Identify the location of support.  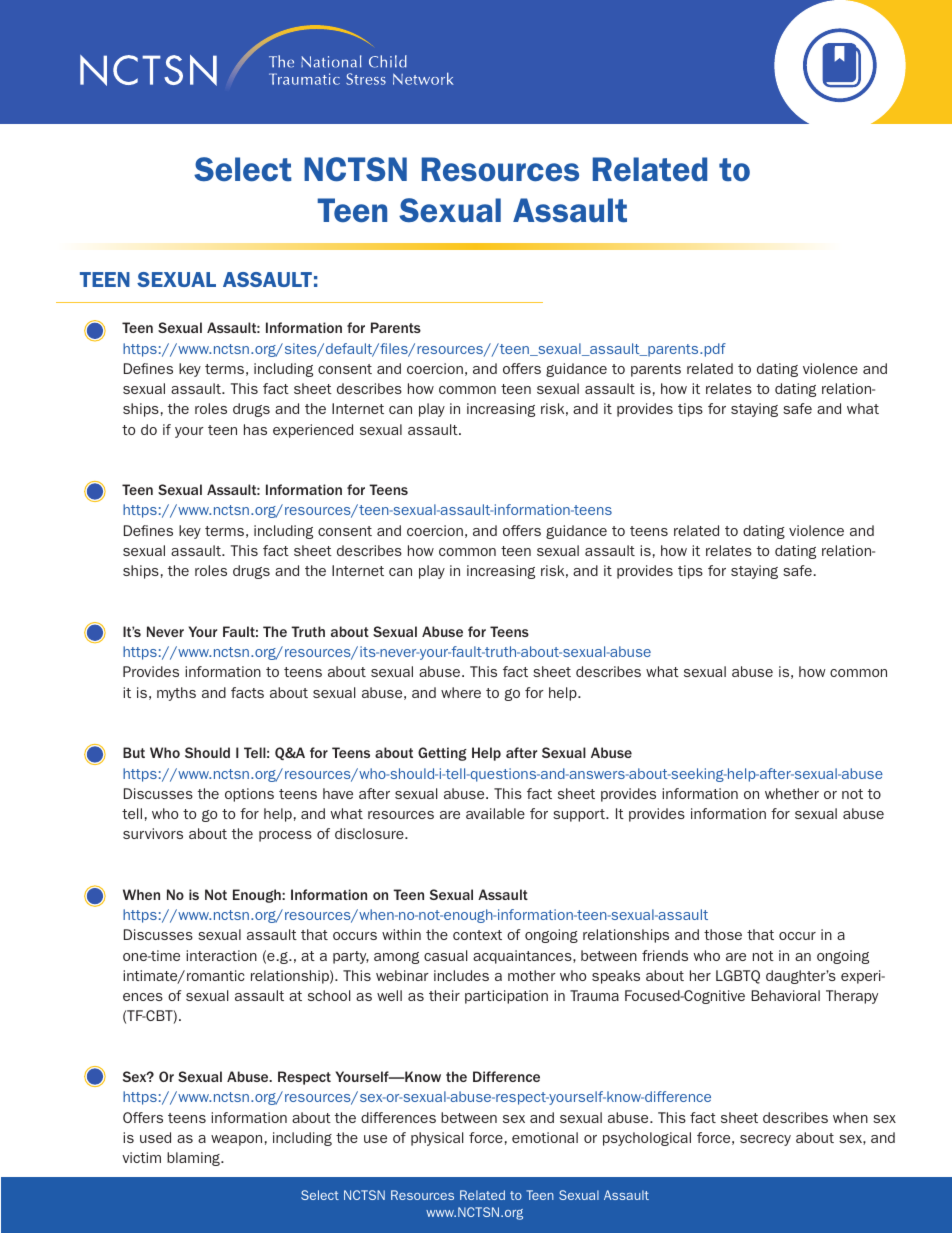
(580, 815).
